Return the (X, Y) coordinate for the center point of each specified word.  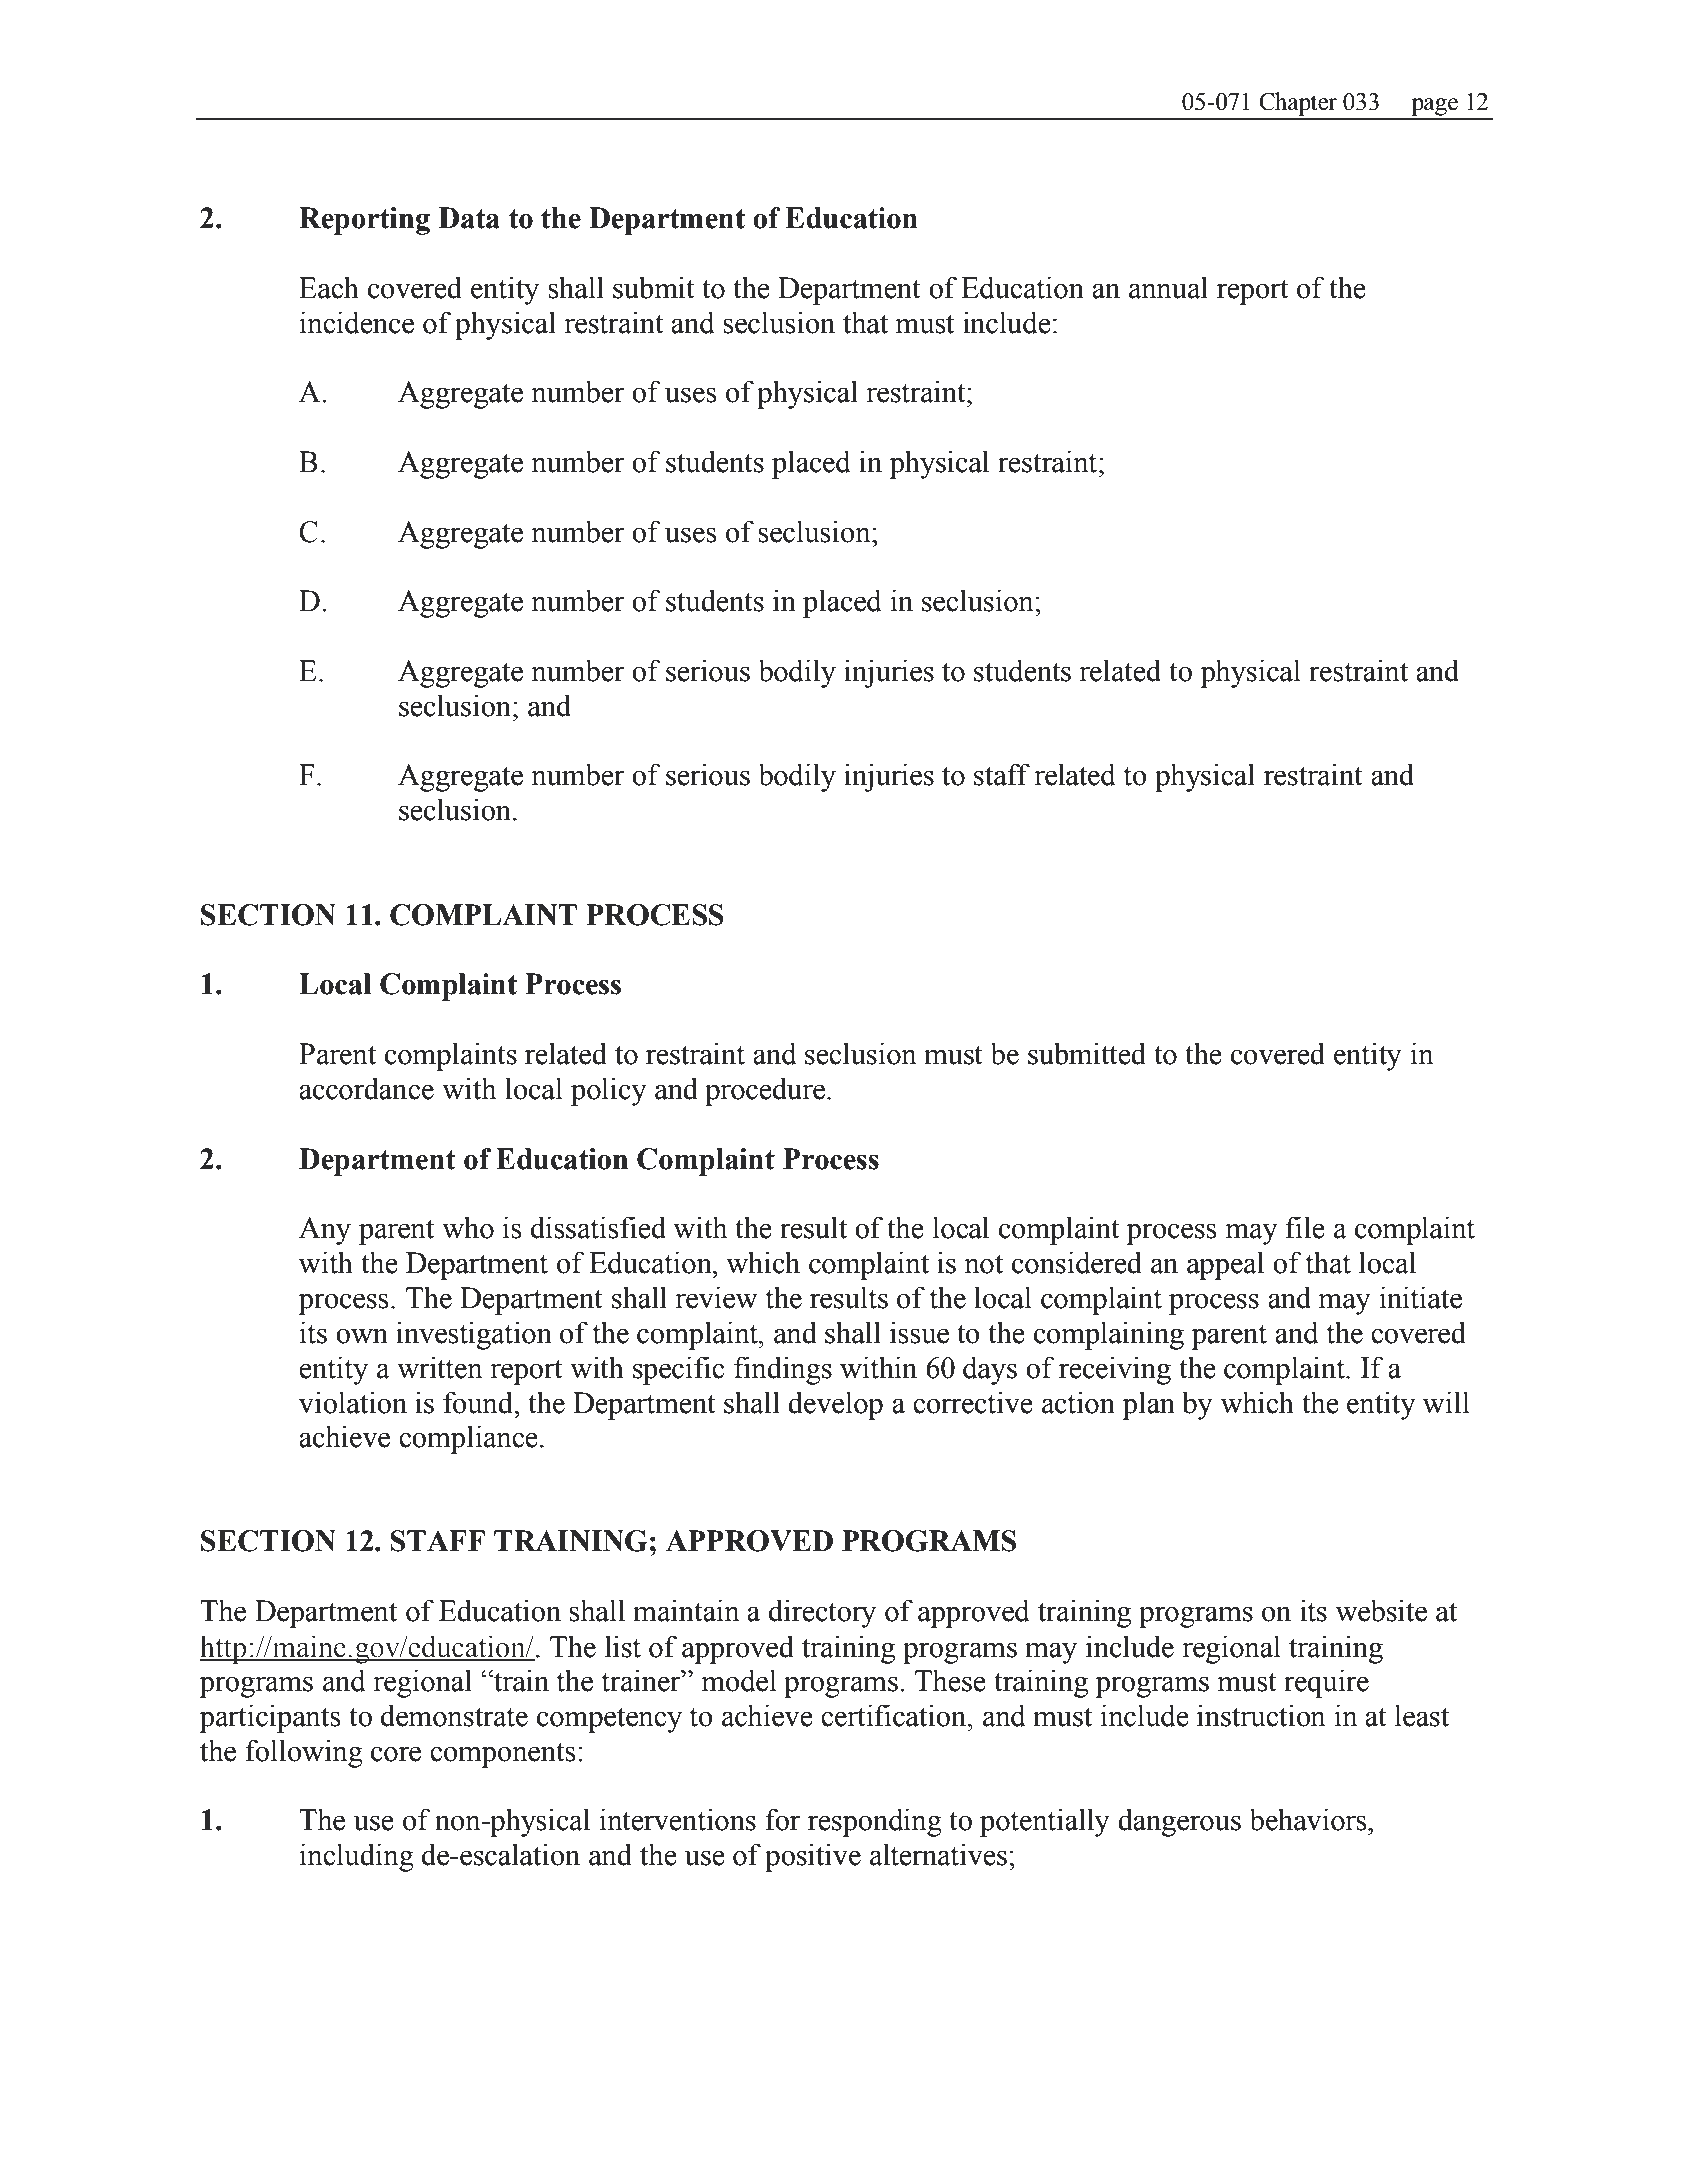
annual (1168, 287)
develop (835, 1405)
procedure (766, 1091)
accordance (366, 1088)
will (1446, 1402)
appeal (1225, 1265)
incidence (356, 322)
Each (329, 287)
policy (609, 1091)
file (1305, 1227)
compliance (468, 1439)
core (396, 1754)
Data (469, 218)
